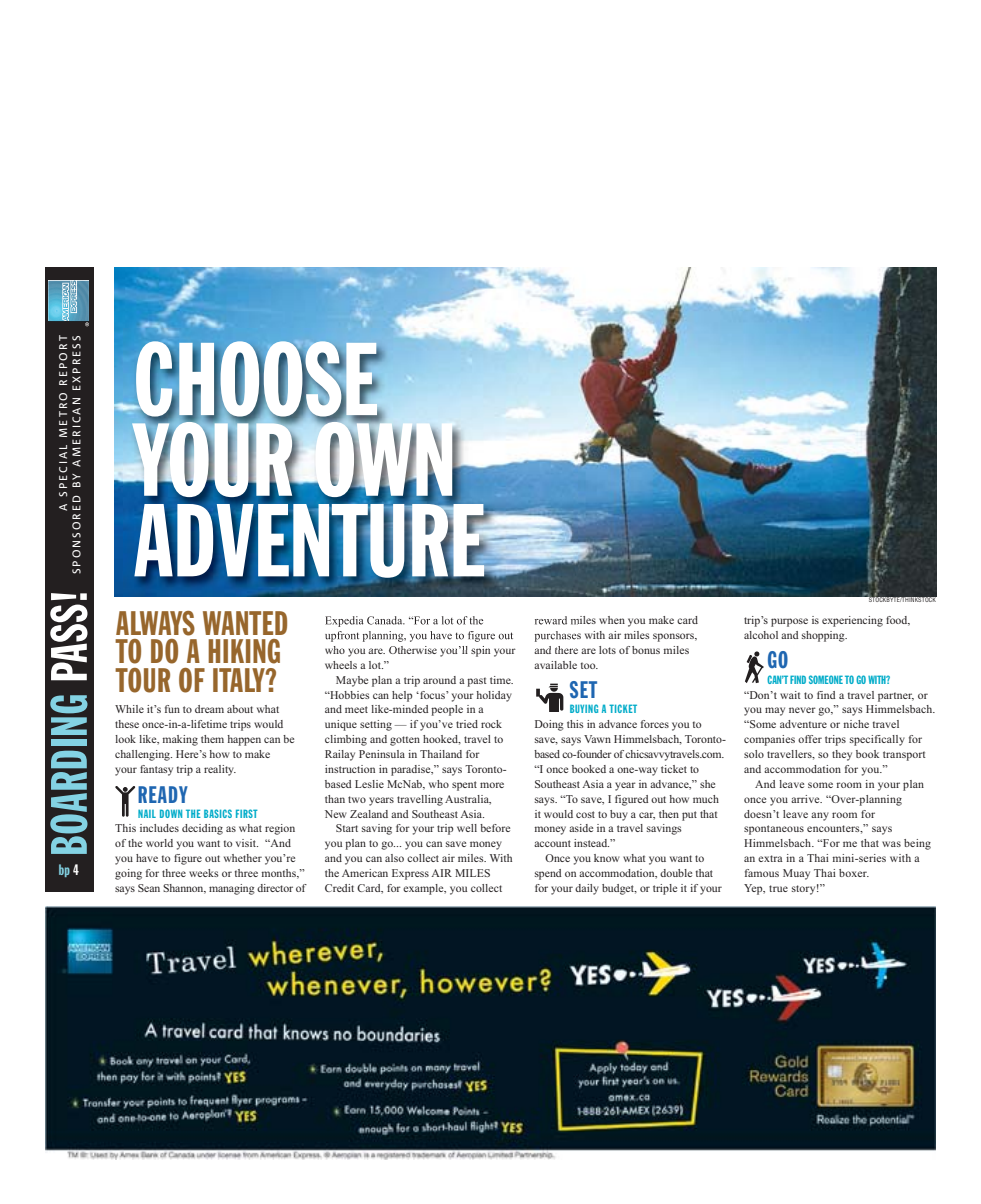  What do you see at coordinates (548, 874) in the image?
I see `spend` at bounding box center [548, 874].
